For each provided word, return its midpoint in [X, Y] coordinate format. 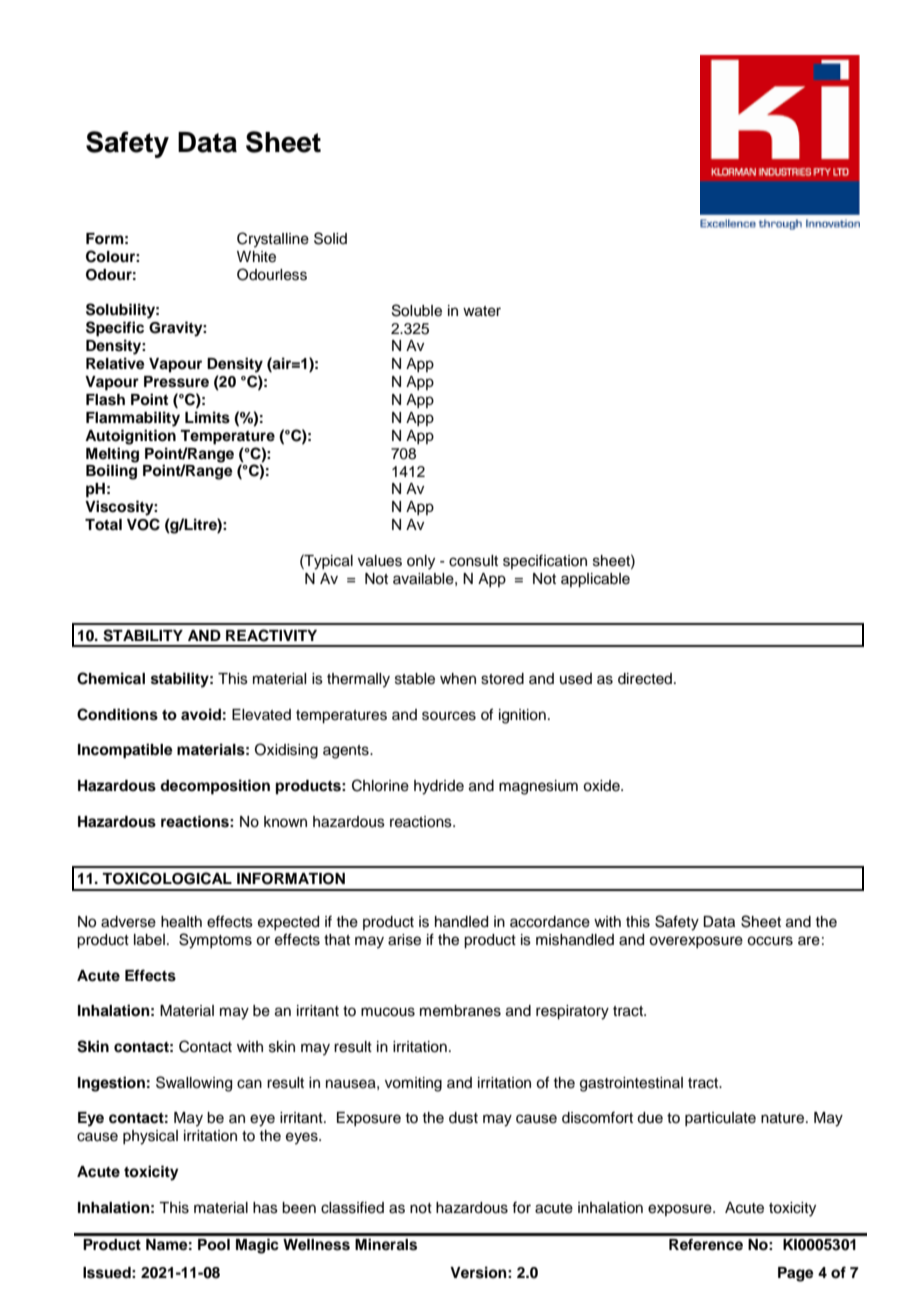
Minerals [386, 1244]
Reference [706, 1244]
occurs [770, 941]
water [482, 311]
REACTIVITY [271, 635]
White [256, 257]
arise [404, 940]
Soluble [417, 310]
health [181, 922]
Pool [214, 1245]
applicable [595, 580]
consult [473, 561]
